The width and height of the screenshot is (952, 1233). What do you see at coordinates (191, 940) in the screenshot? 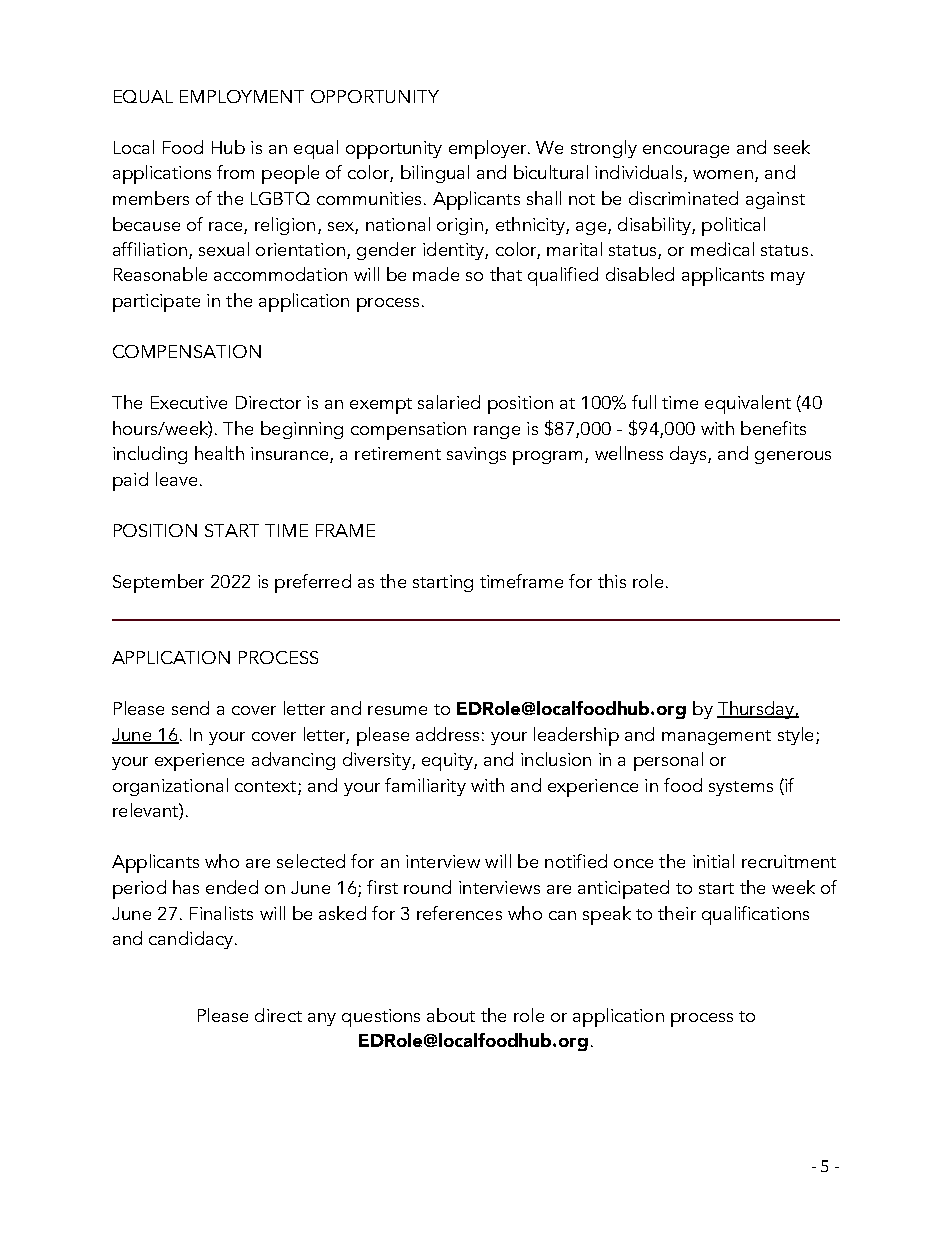
I see `candidacy` at bounding box center [191, 940].
